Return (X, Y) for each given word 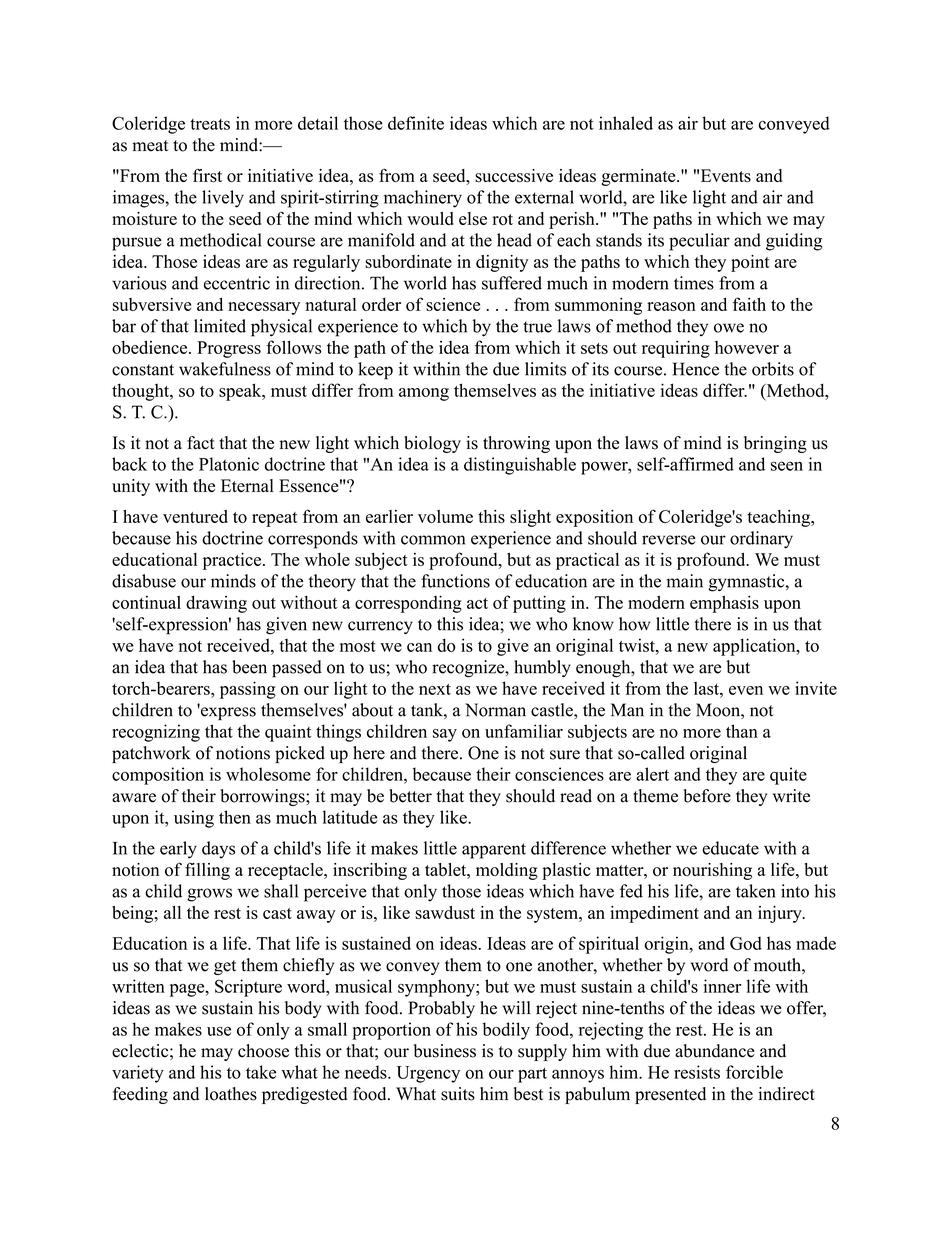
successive (514, 176)
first (207, 175)
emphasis (724, 604)
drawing (216, 604)
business (445, 1051)
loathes (231, 1094)
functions (455, 581)
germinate (640, 177)
